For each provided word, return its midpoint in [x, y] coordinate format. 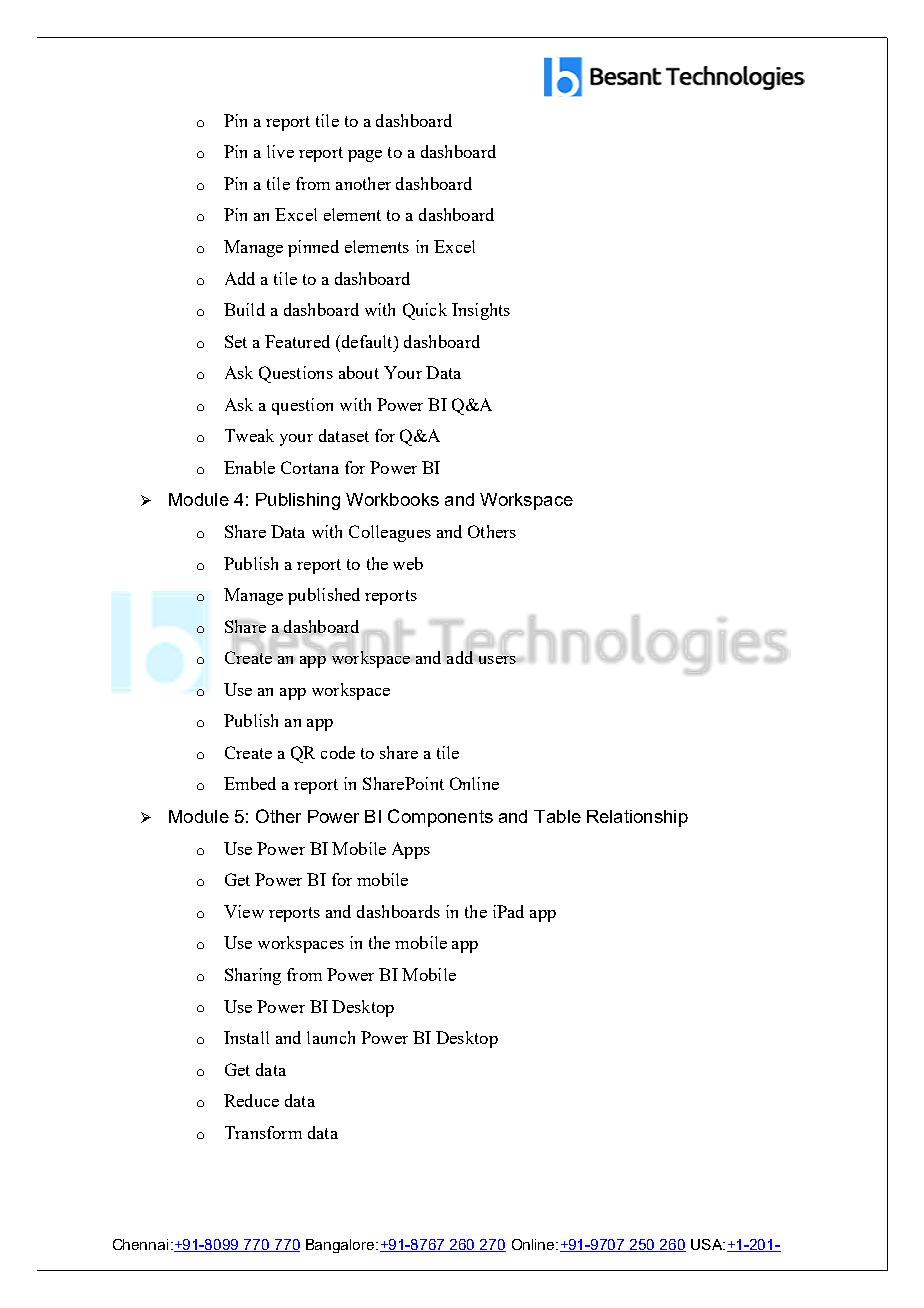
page [365, 156]
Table [557, 816]
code [338, 752]
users [496, 660]
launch [331, 1037]
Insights [481, 311]
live [280, 151]
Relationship [637, 818]
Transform [263, 1132]
